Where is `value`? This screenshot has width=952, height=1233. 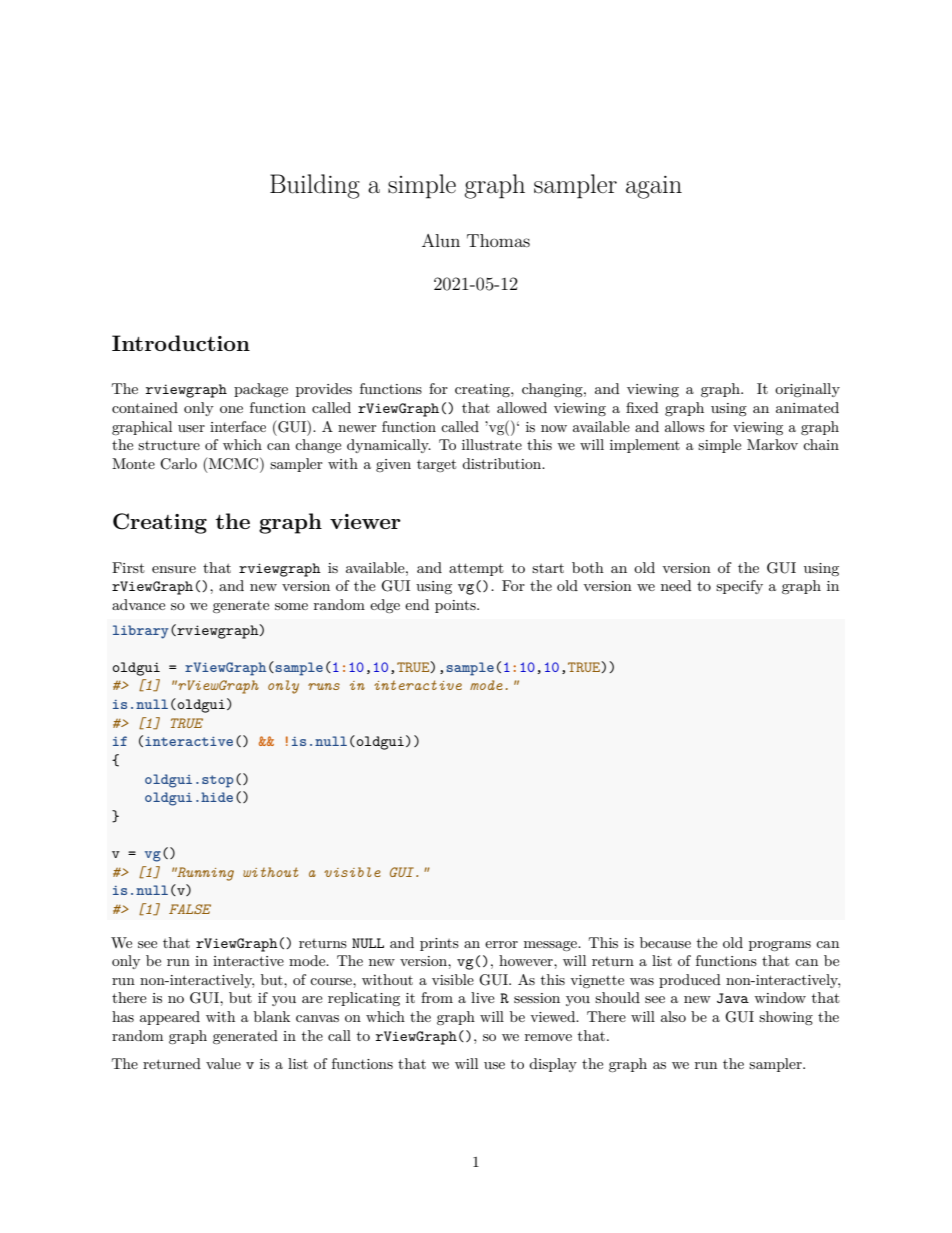 value is located at coordinates (223, 1063).
